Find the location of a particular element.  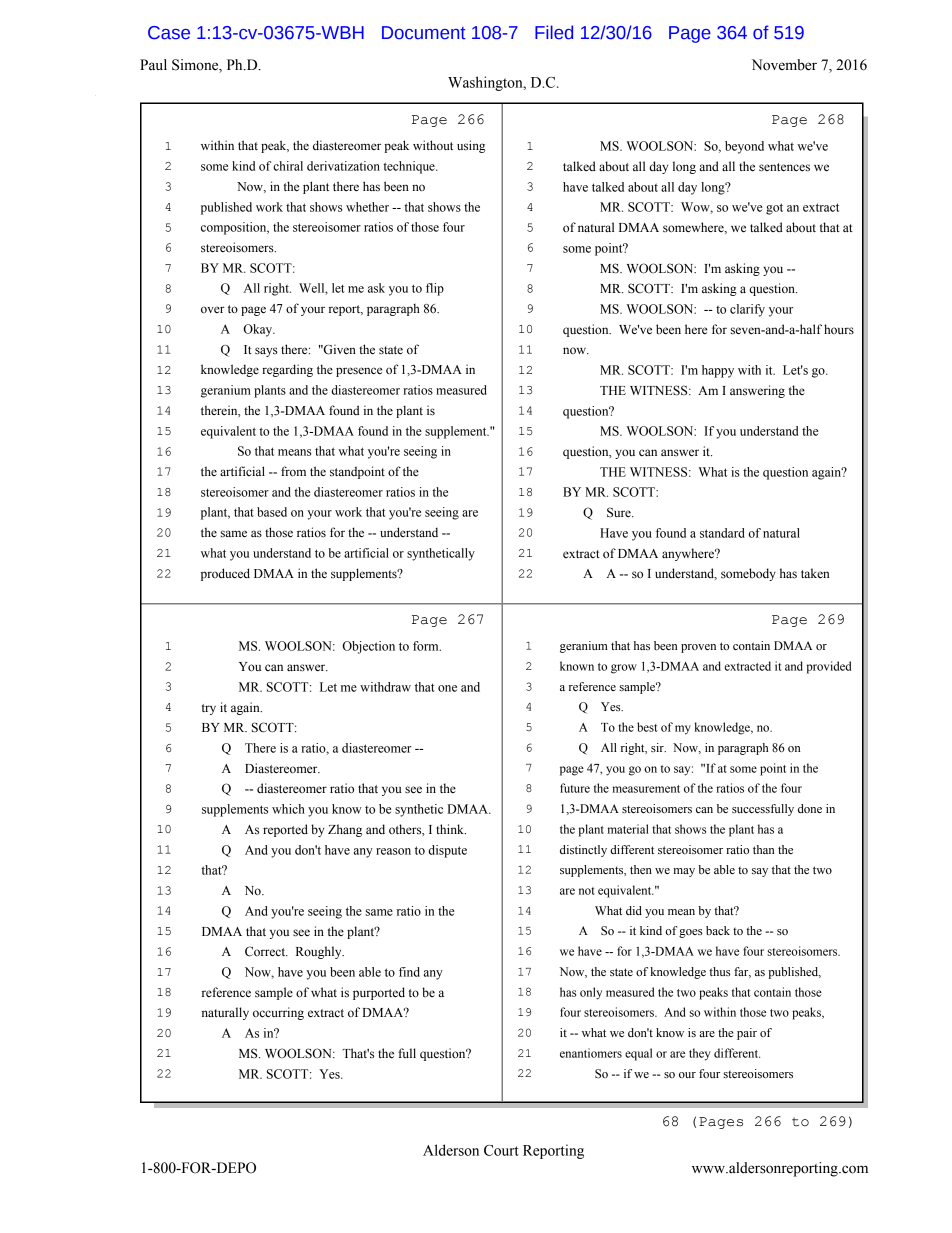

dispute is located at coordinates (447, 851).
